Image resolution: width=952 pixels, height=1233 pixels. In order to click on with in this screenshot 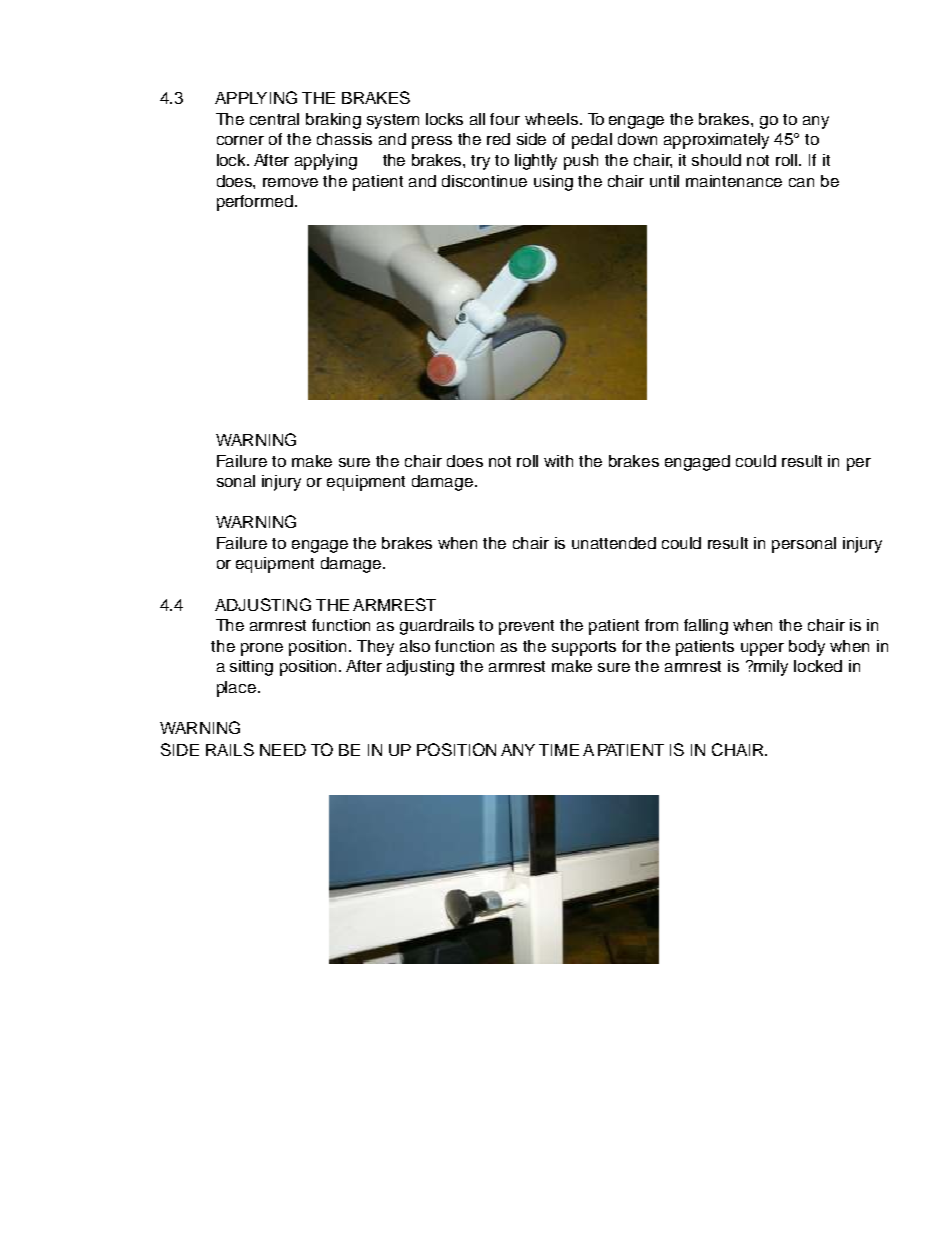, I will do `click(558, 461)`.
